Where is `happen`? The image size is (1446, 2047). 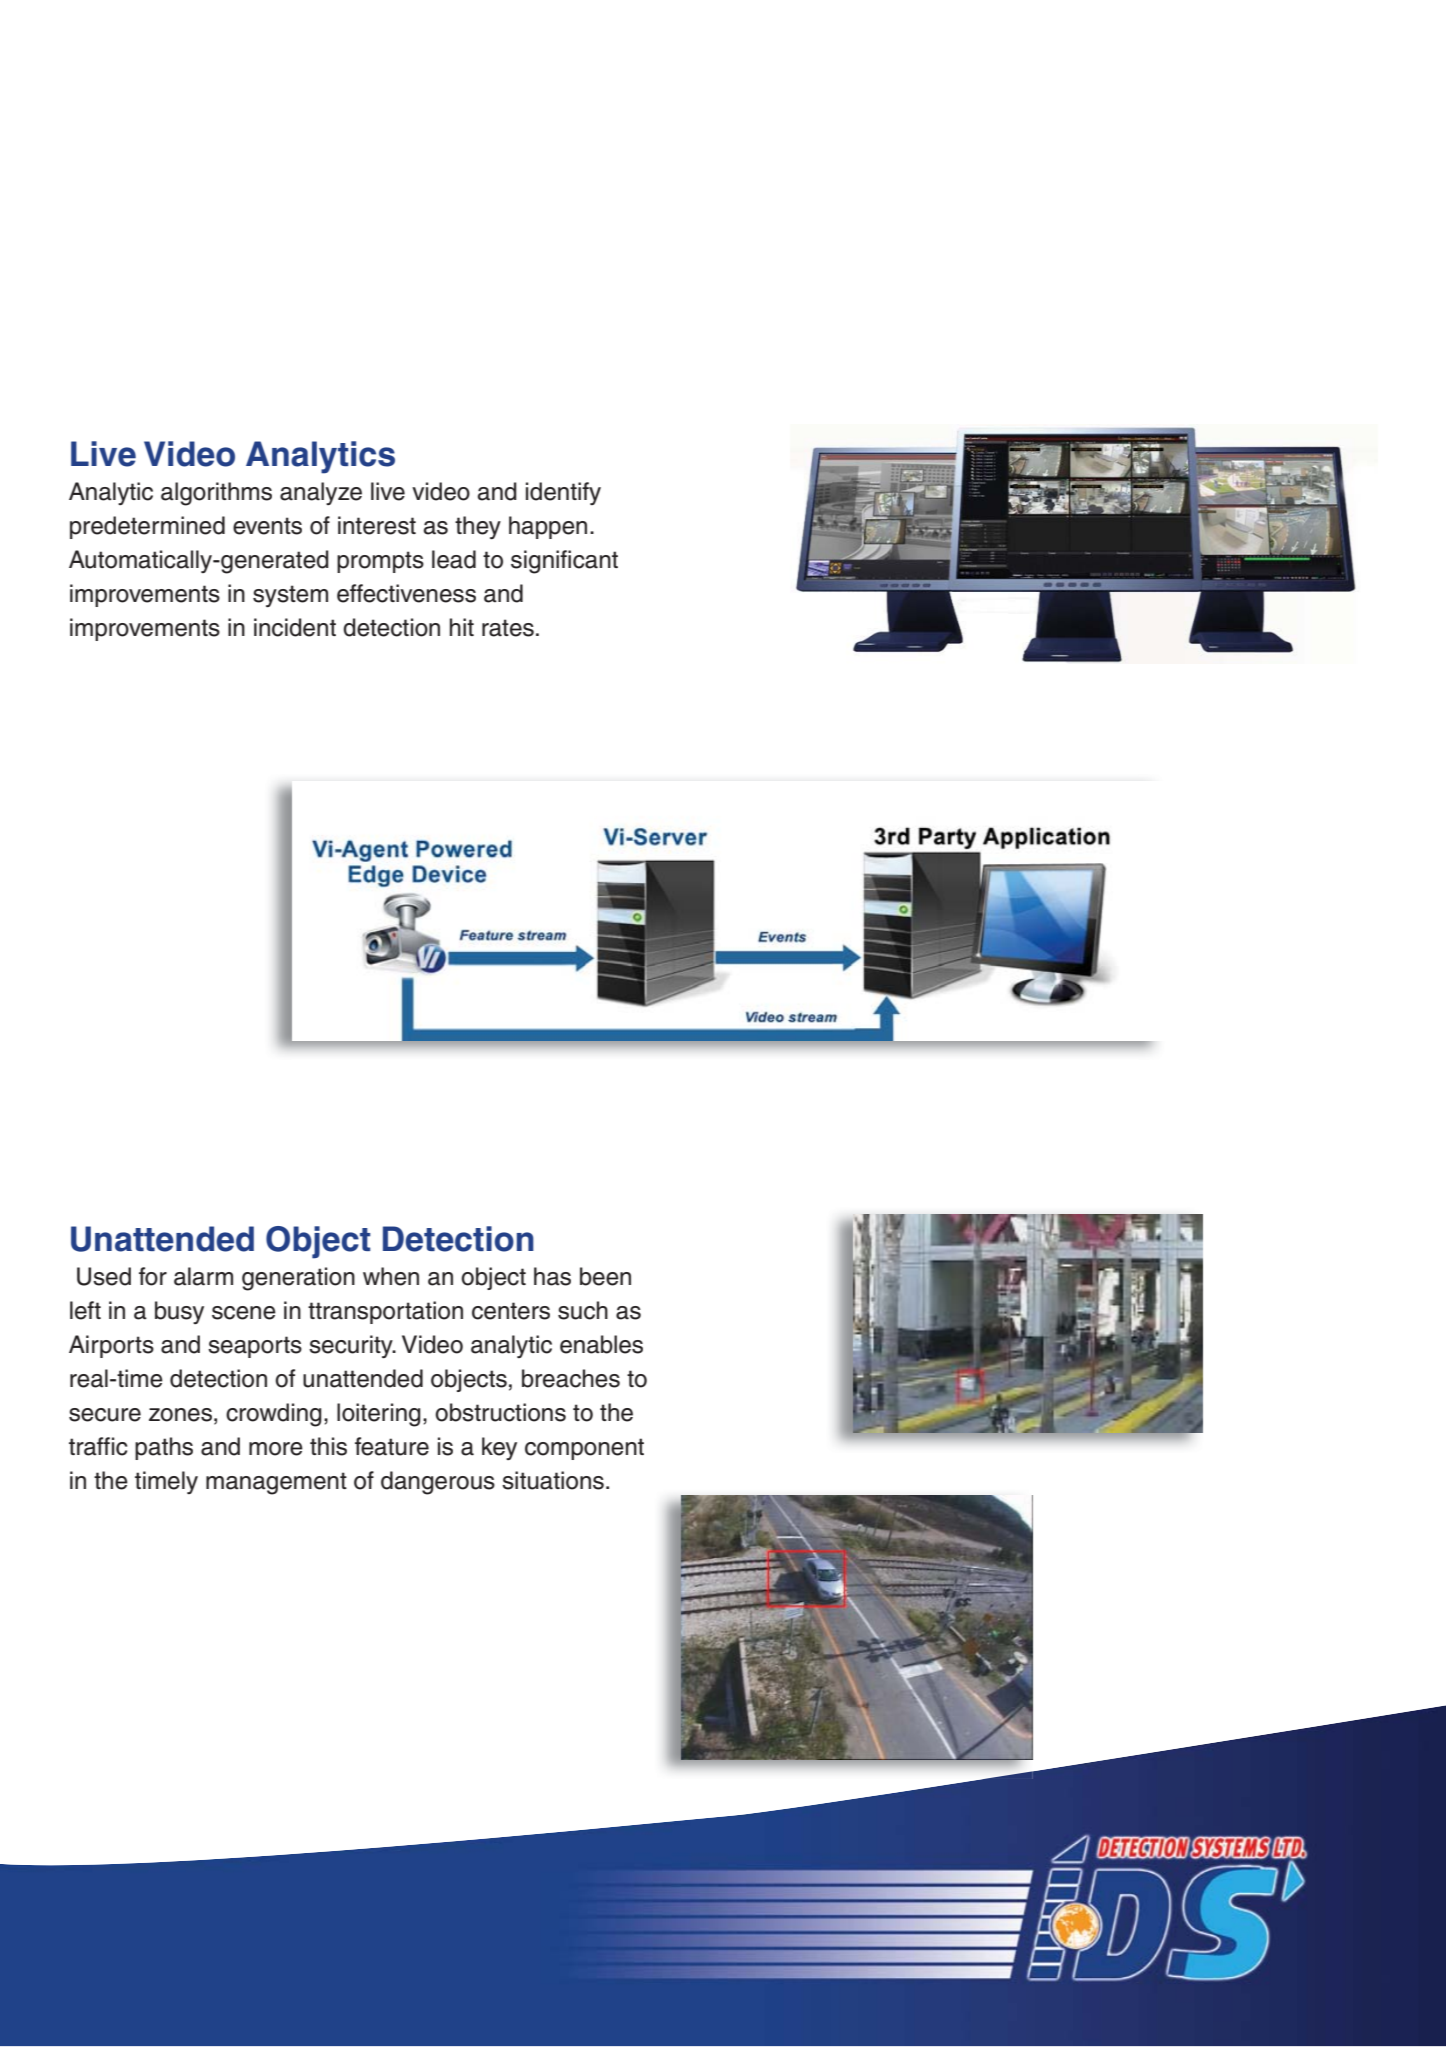 happen is located at coordinates (548, 527).
